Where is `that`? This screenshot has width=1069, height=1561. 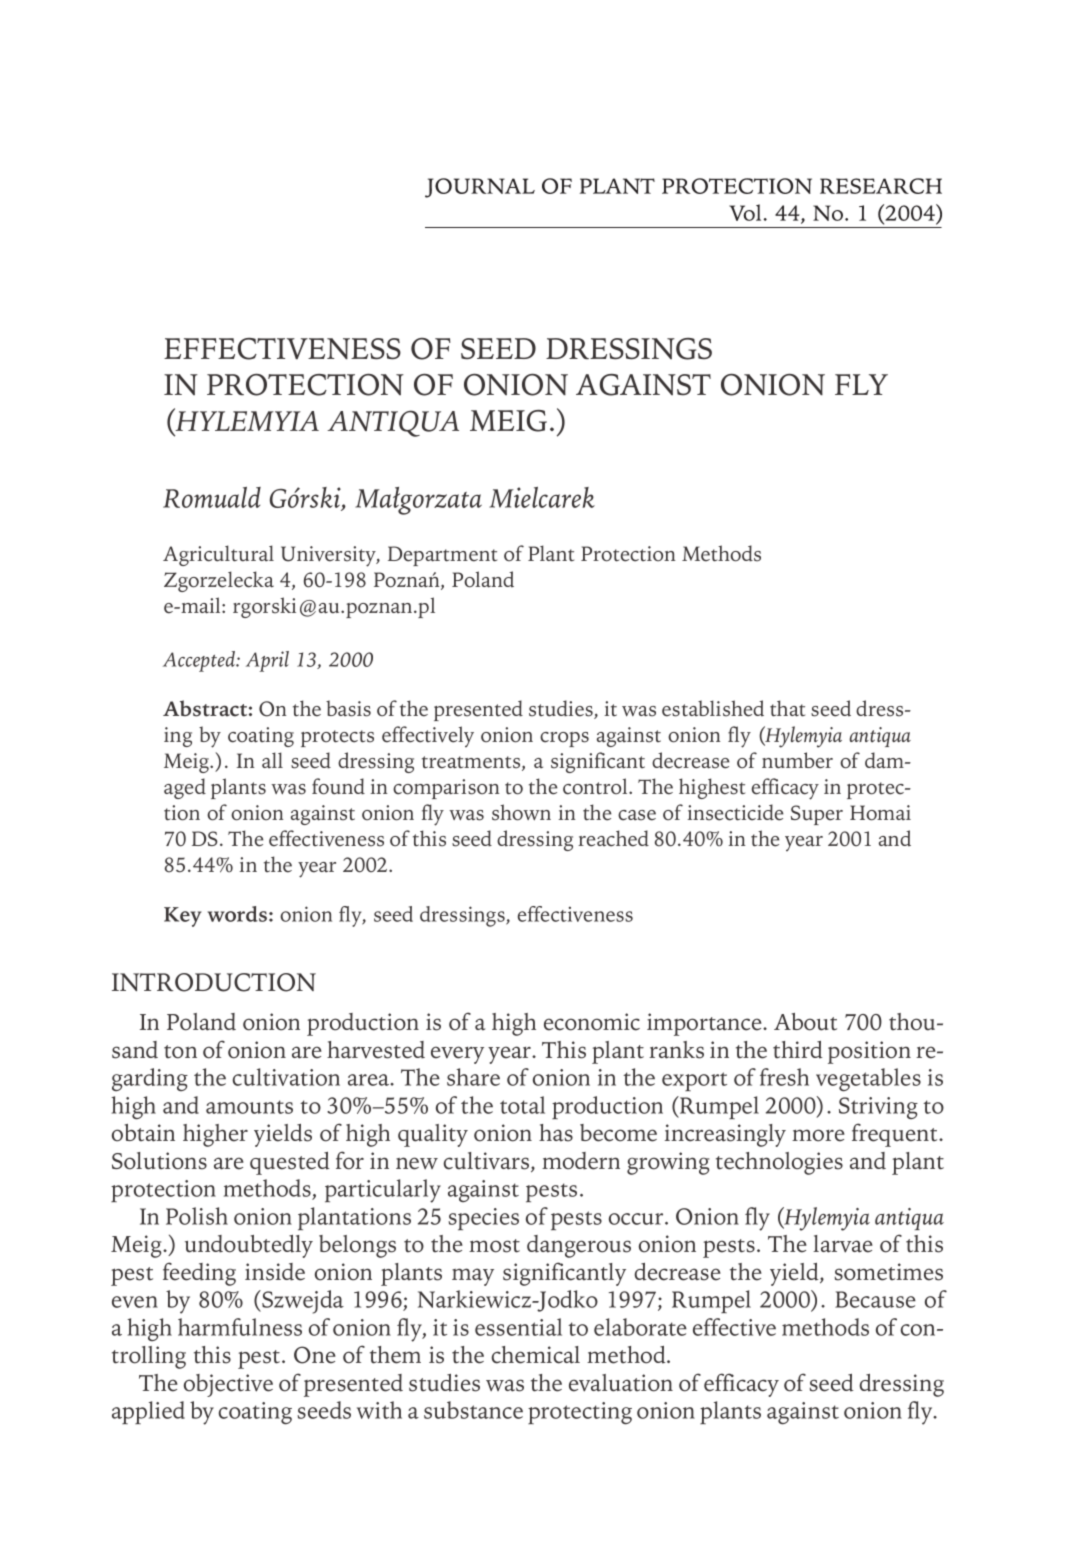 that is located at coordinates (787, 708).
